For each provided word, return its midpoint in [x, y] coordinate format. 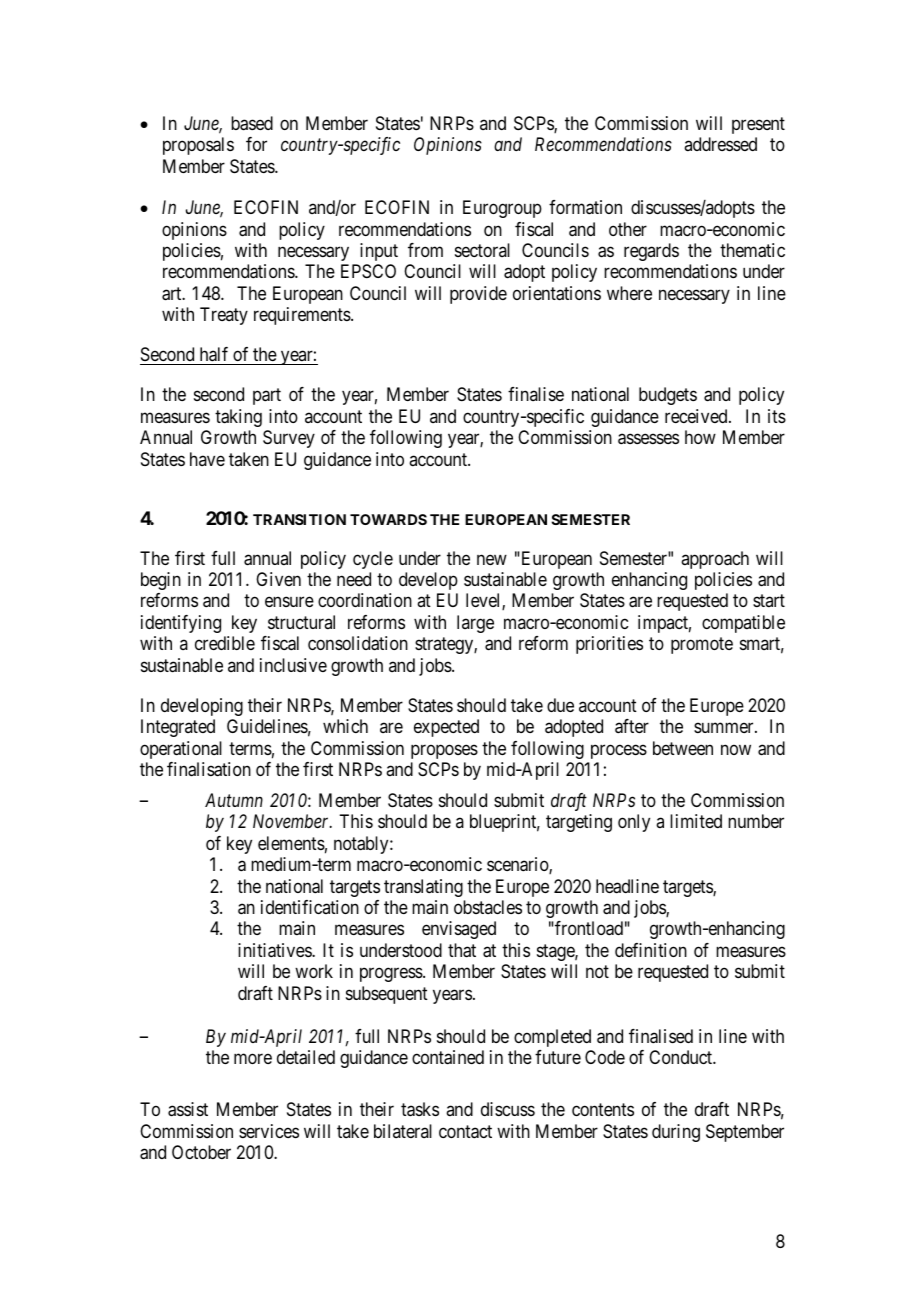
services [269, 1131]
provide [478, 295]
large [475, 624]
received [697, 416]
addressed [720, 144]
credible [225, 643]
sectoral [482, 250]
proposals [198, 146]
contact [465, 1132]
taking [238, 418]
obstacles [488, 907]
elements [291, 843]
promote [702, 646]
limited [696, 821]
